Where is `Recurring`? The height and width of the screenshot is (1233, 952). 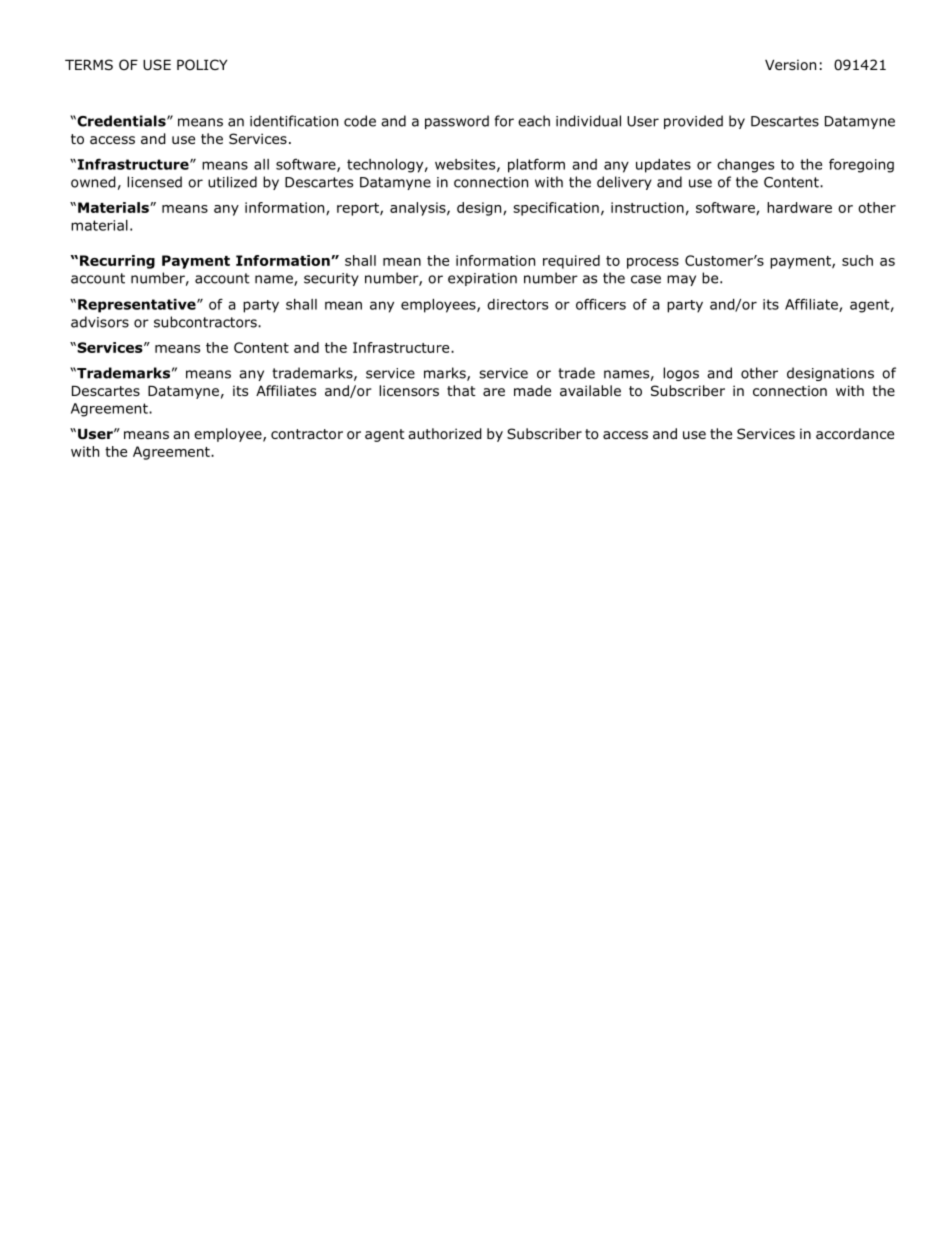
Recurring is located at coordinates (117, 262).
